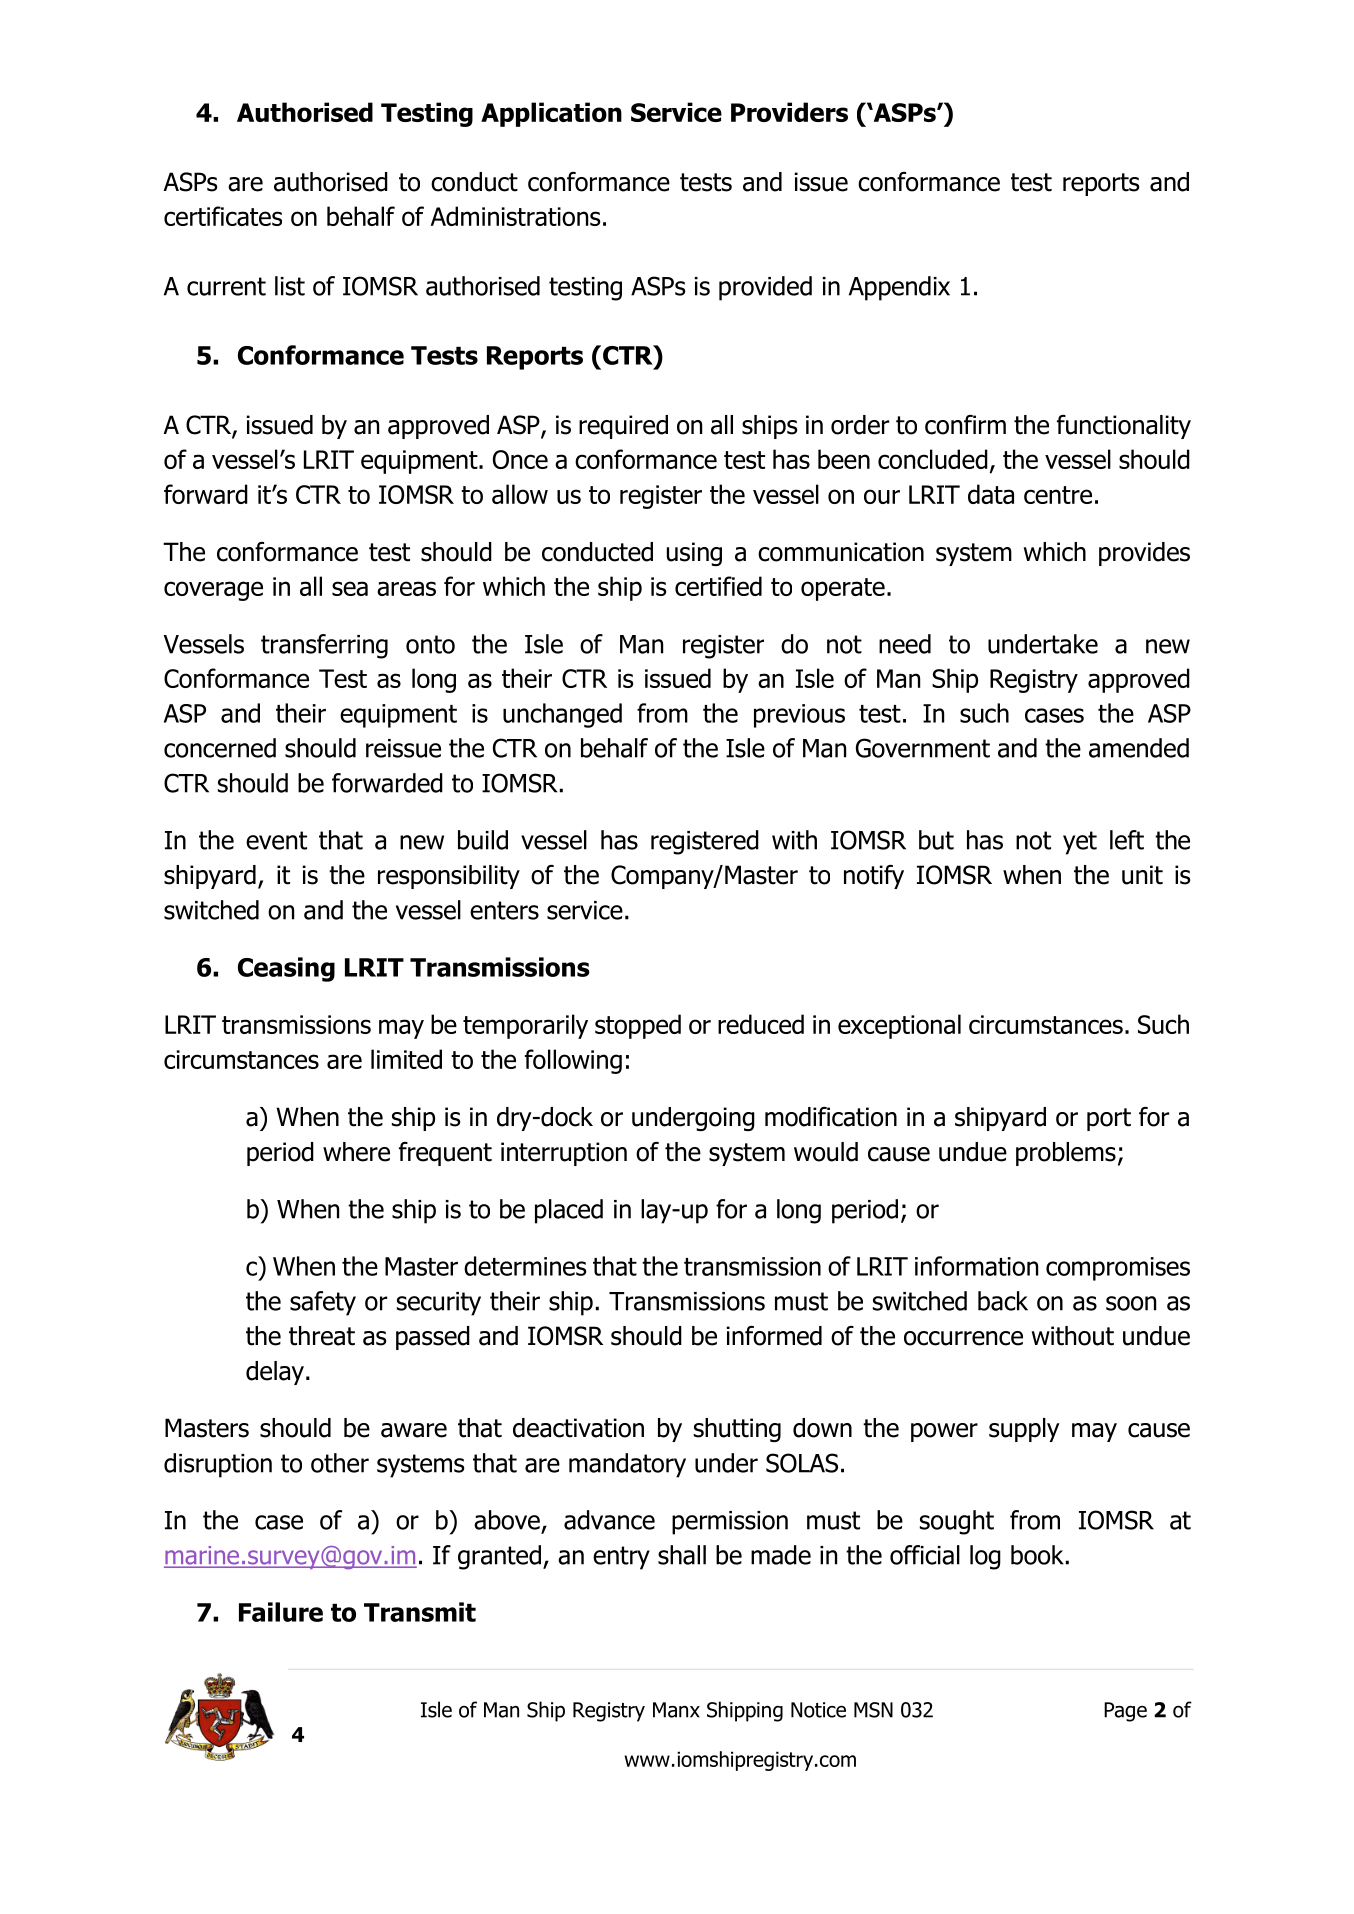 This screenshot has height=1914, width=1354. What do you see at coordinates (718, 586) in the screenshot?
I see `certified` at bounding box center [718, 586].
